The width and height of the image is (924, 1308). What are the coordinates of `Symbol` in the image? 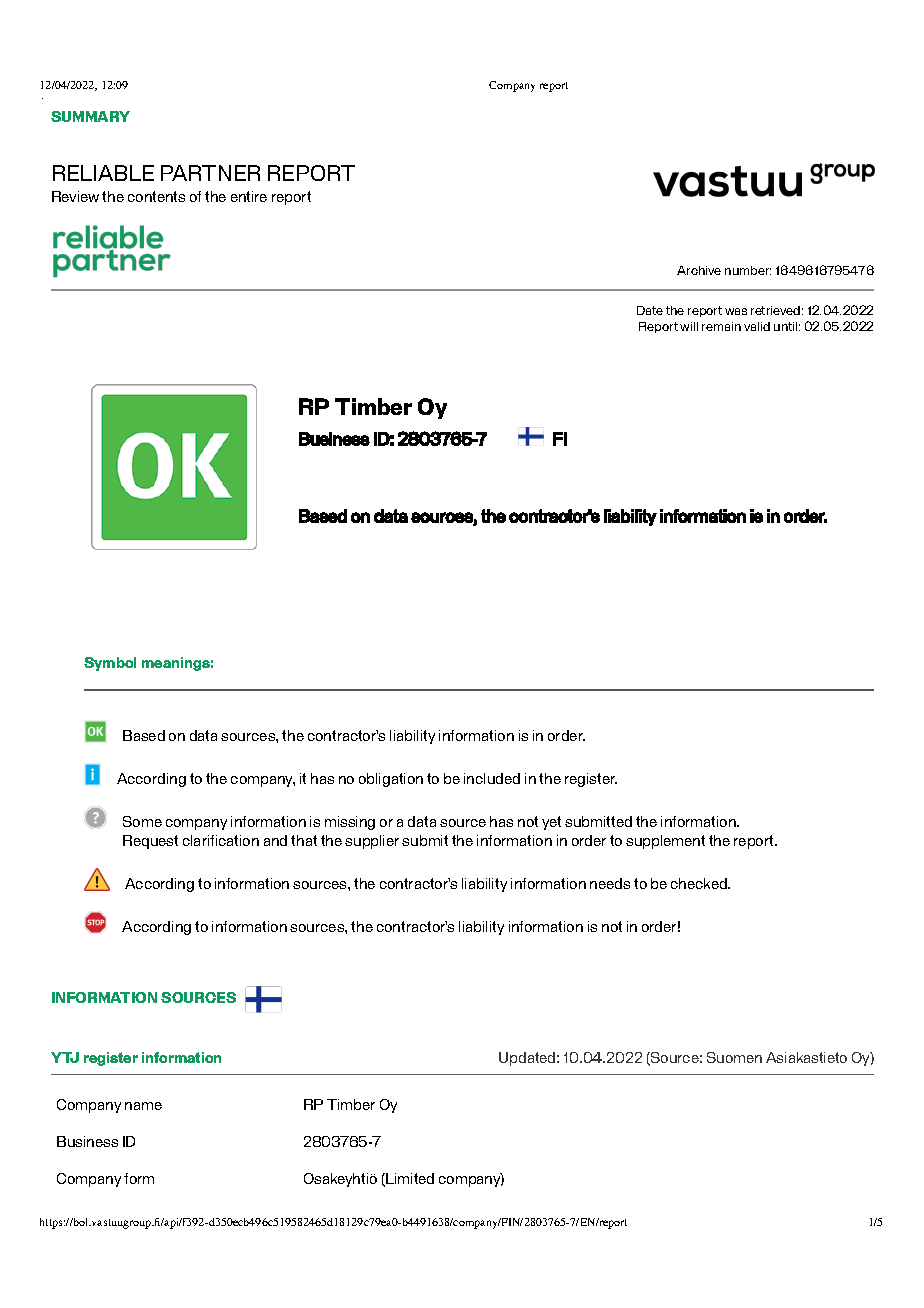 It's located at (110, 664).
